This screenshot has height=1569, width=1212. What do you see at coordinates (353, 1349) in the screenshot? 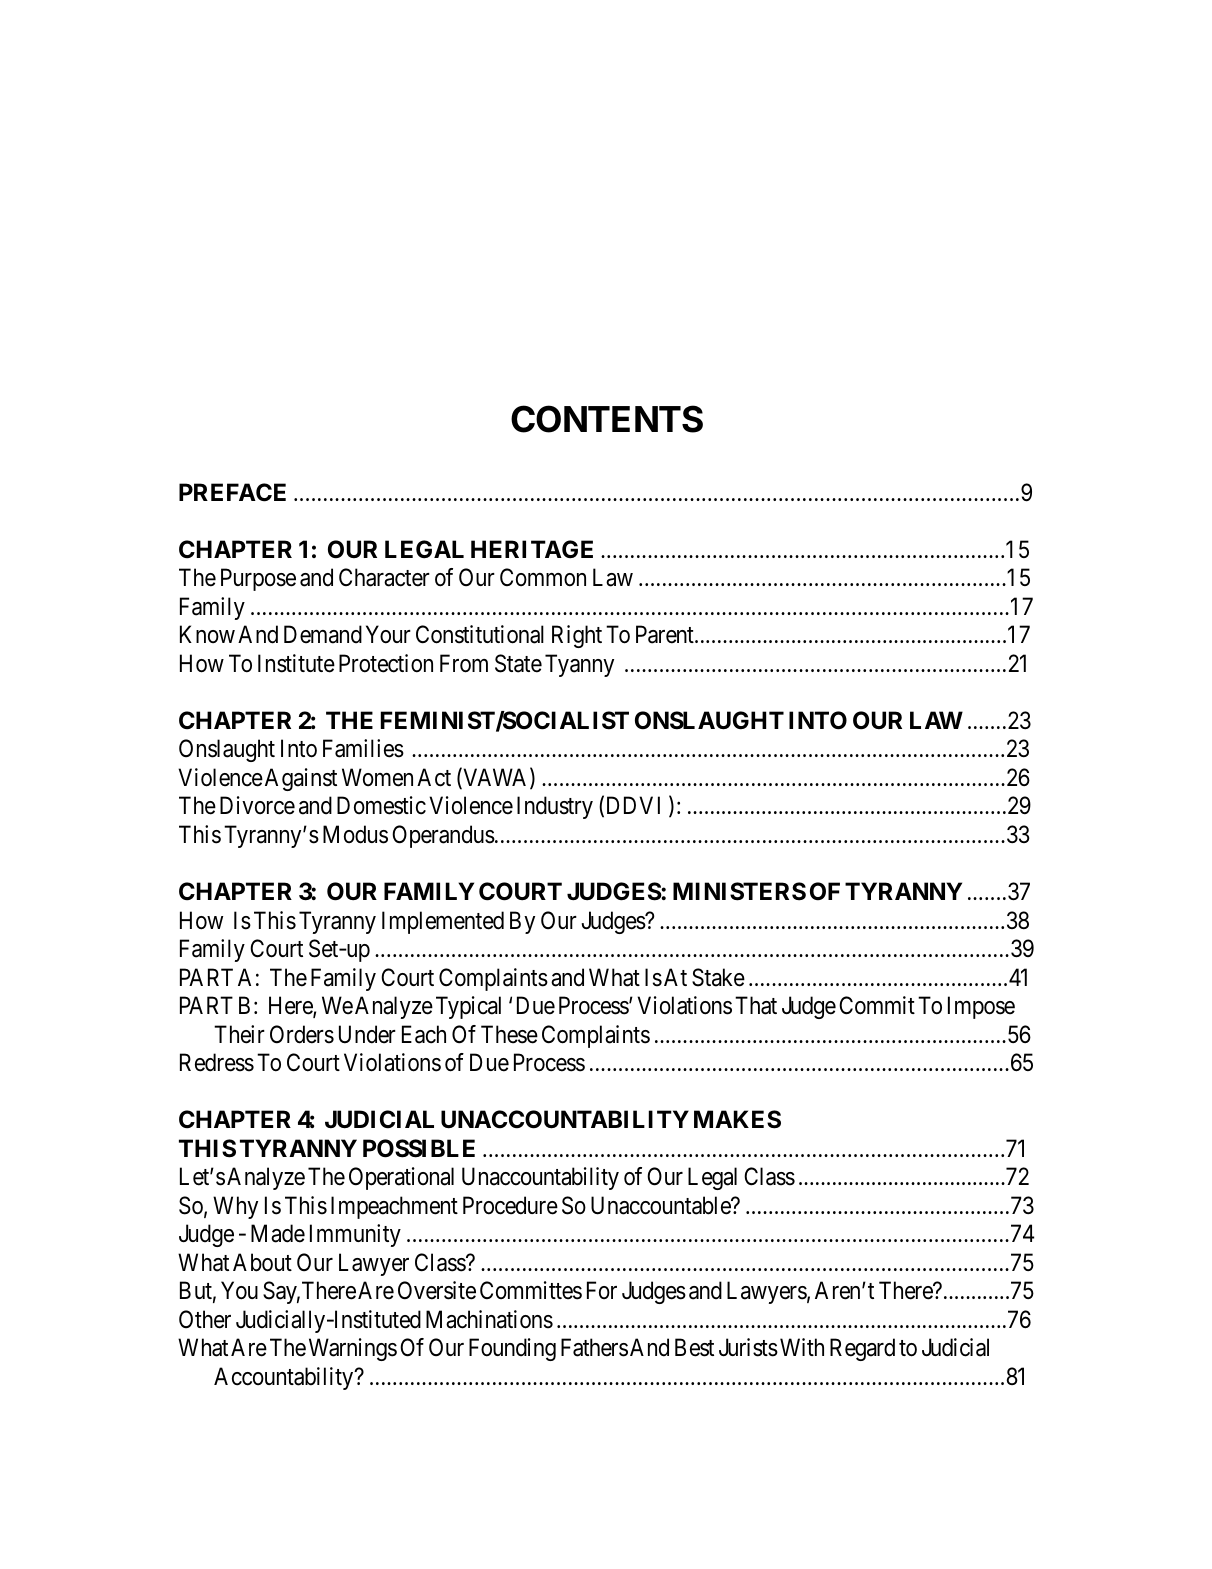
I see `Warnings` at bounding box center [353, 1349].
